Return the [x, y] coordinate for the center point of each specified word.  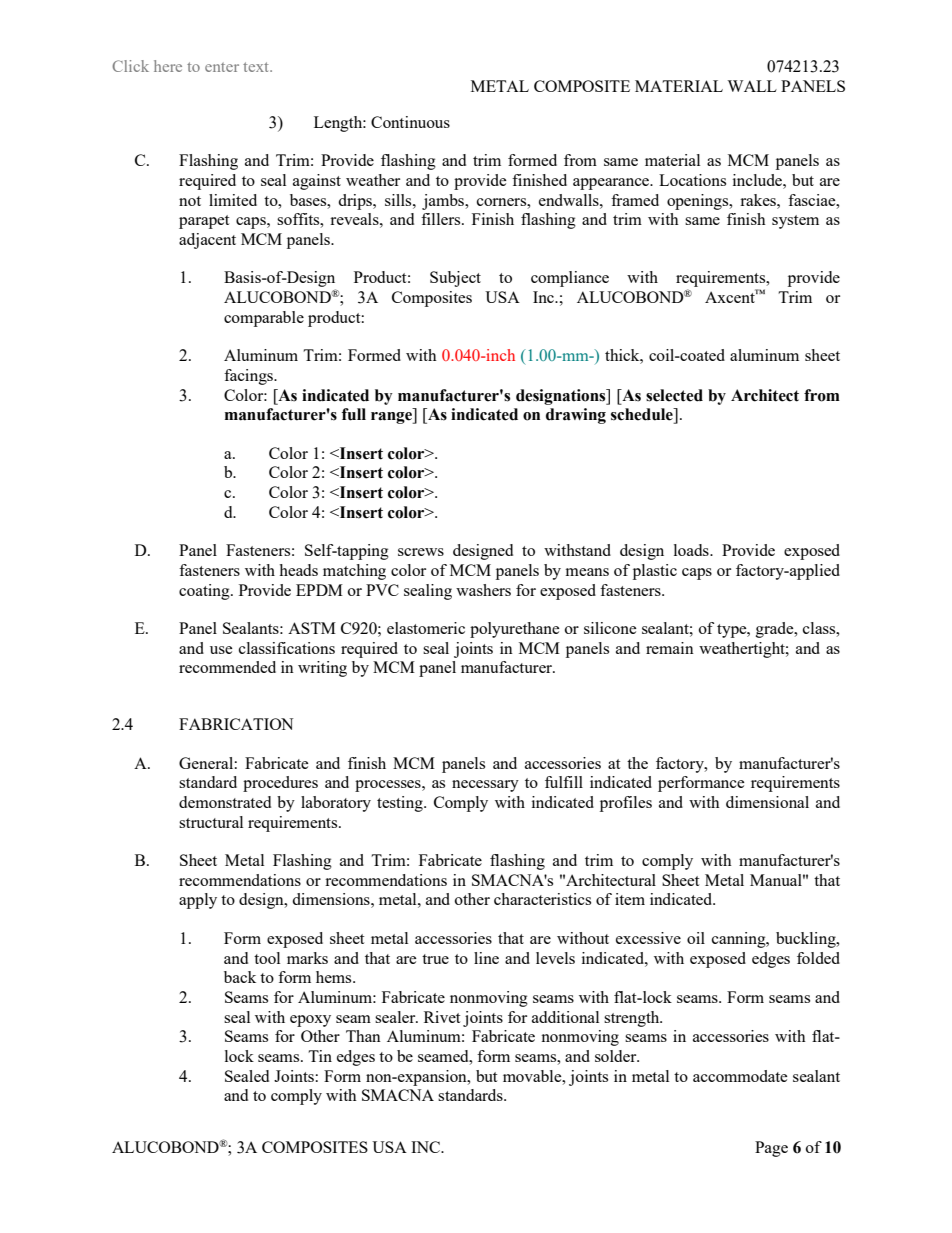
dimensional [767, 802]
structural [211, 822]
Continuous [410, 122]
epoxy [310, 1021]
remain [670, 648]
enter [222, 67]
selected [674, 395]
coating [205, 592]
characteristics [542, 899]
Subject [455, 279]
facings [249, 377]
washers [483, 590]
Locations [692, 180]
